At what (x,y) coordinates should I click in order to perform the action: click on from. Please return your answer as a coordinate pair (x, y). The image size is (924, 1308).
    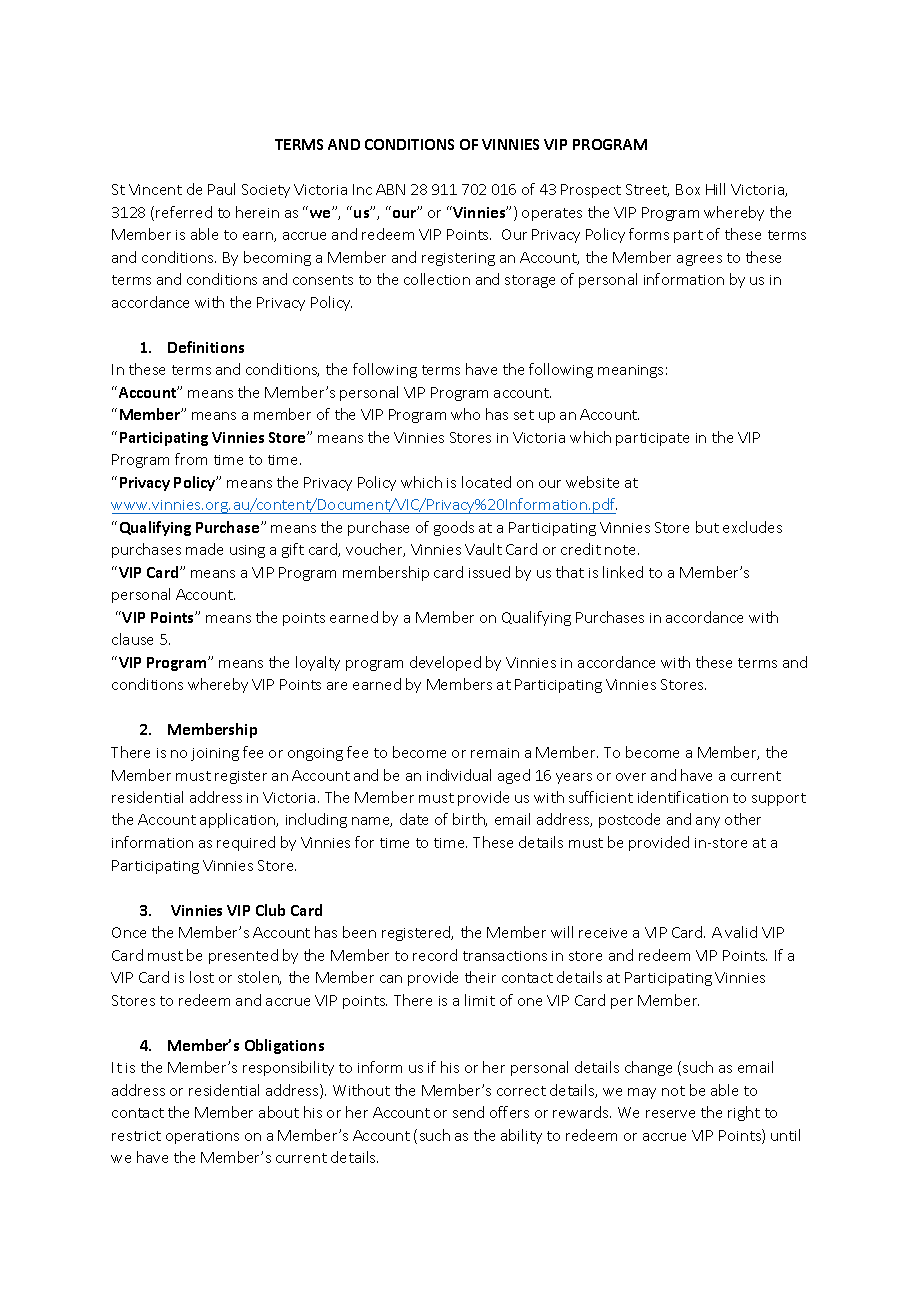
    Looking at the image, I should click on (191, 459).
